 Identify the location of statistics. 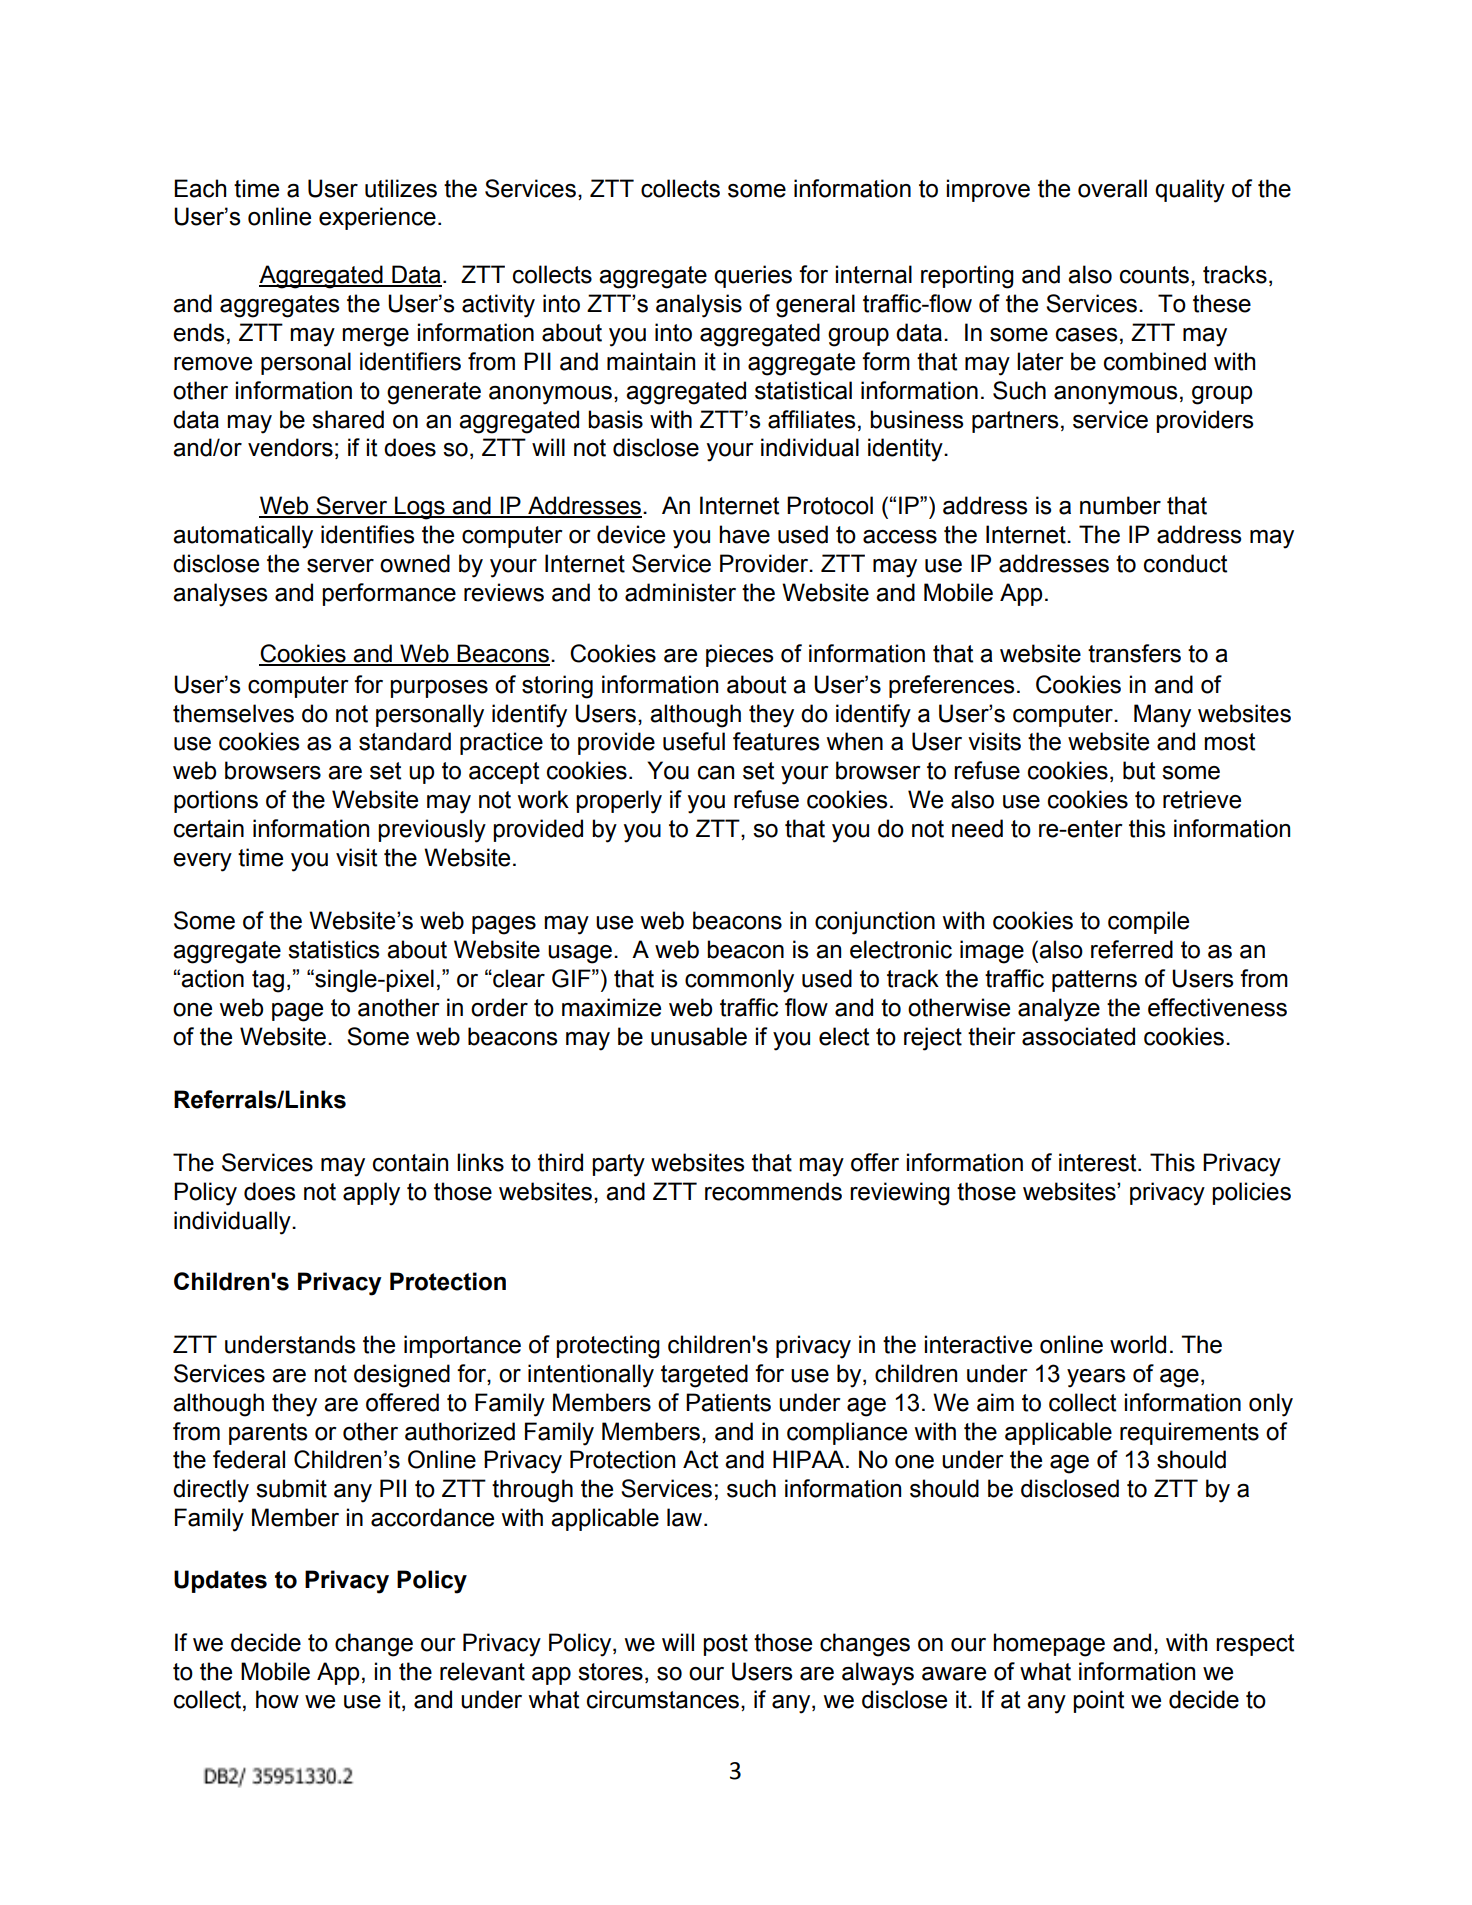
(333, 949).
